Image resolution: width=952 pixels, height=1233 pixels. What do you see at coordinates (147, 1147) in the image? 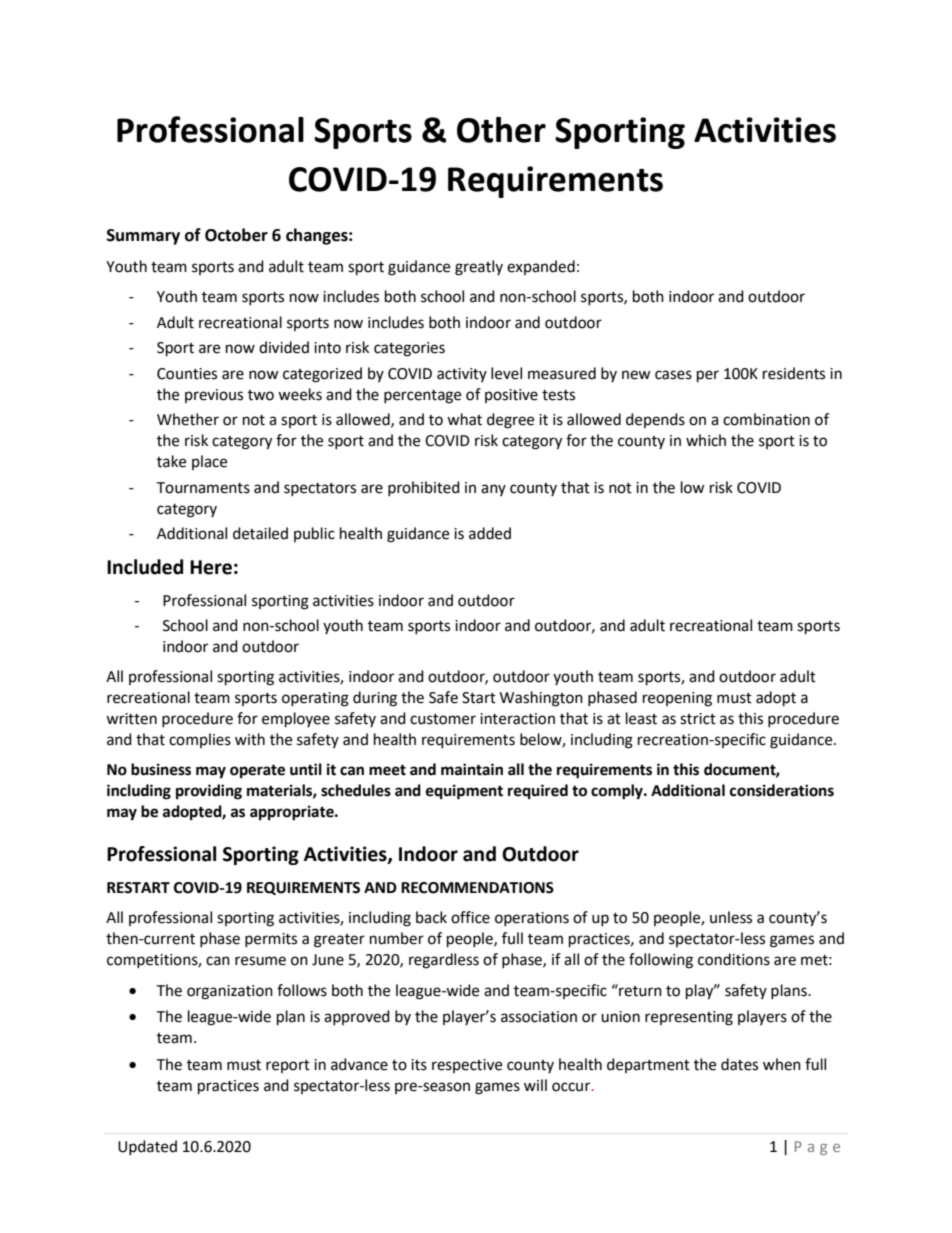
I see `Updated` at bounding box center [147, 1147].
